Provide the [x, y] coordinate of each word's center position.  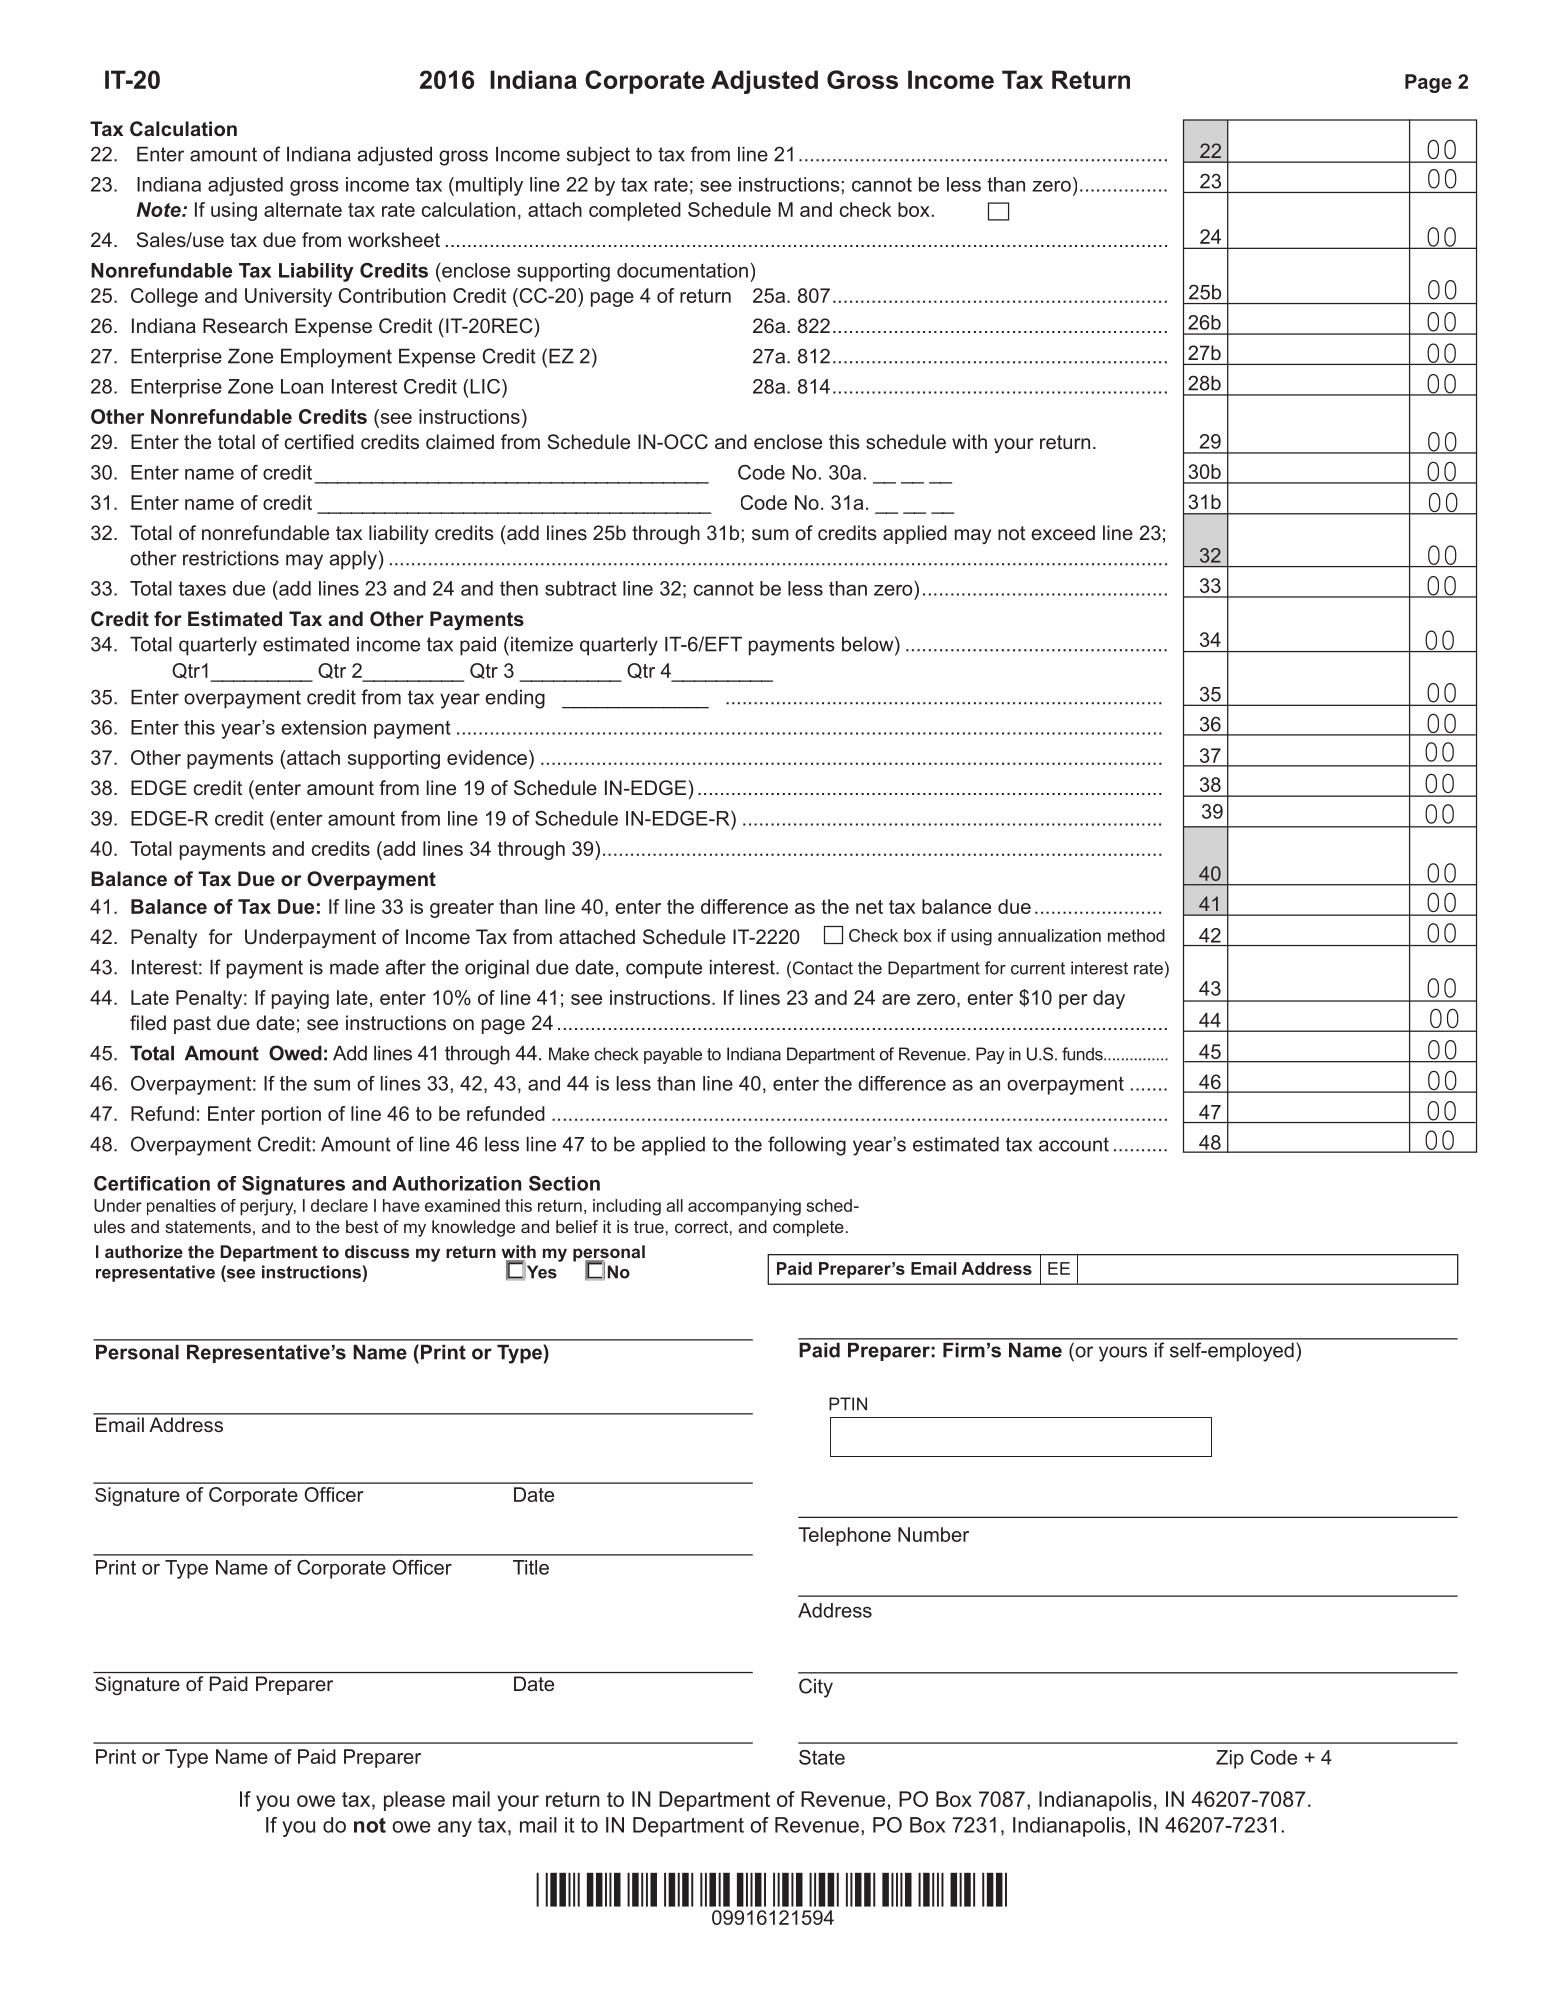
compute [664, 969]
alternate [303, 209]
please [414, 1801]
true [649, 1227]
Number [933, 1534]
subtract [581, 588]
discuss [377, 1251]
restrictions [231, 558]
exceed [1063, 532]
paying [300, 999]
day [1109, 999]
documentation [682, 270]
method [1136, 935]
